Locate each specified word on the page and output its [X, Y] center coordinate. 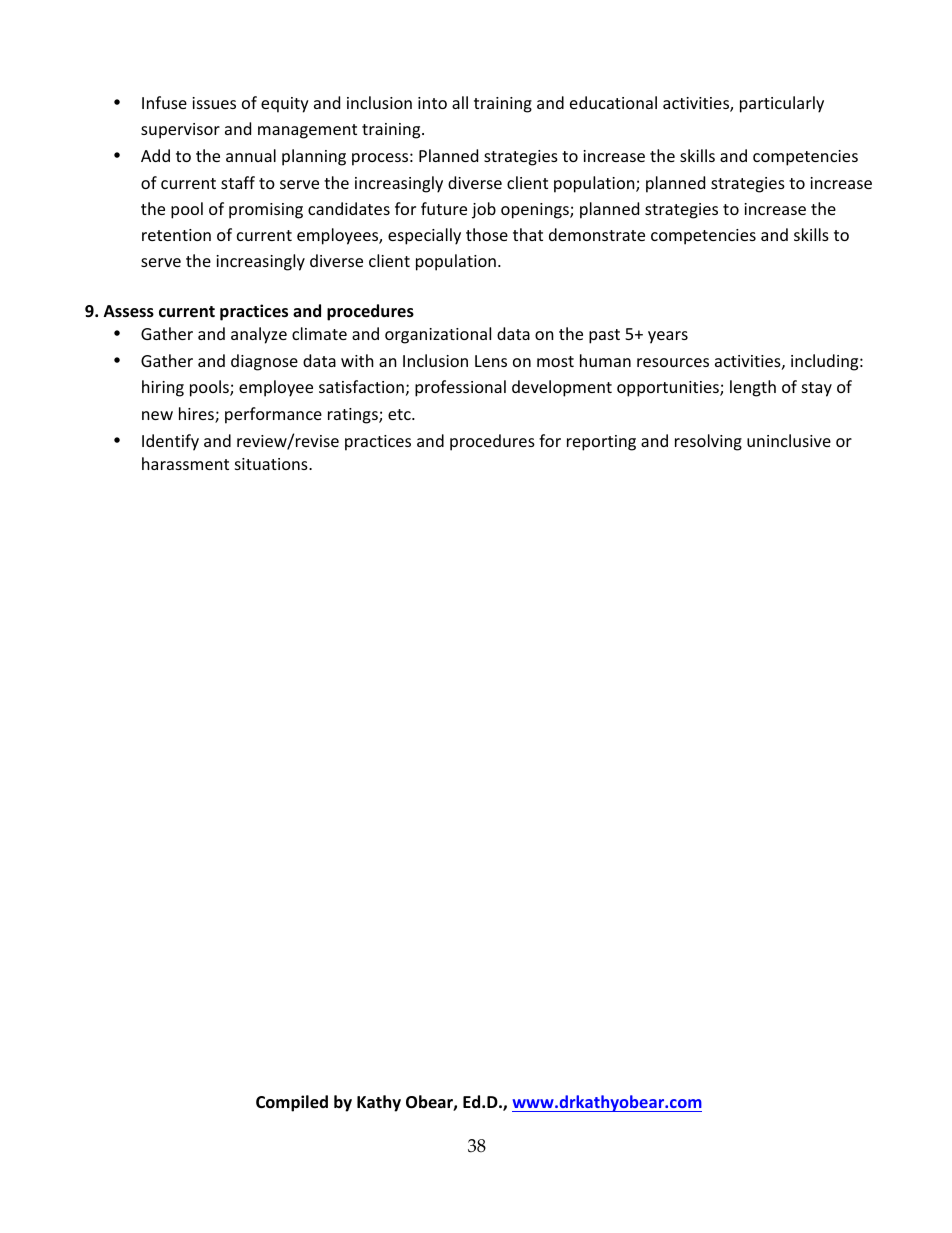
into [432, 103]
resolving [708, 442]
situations [272, 464]
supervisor [180, 131]
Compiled [292, 1103]
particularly [782, 104]
